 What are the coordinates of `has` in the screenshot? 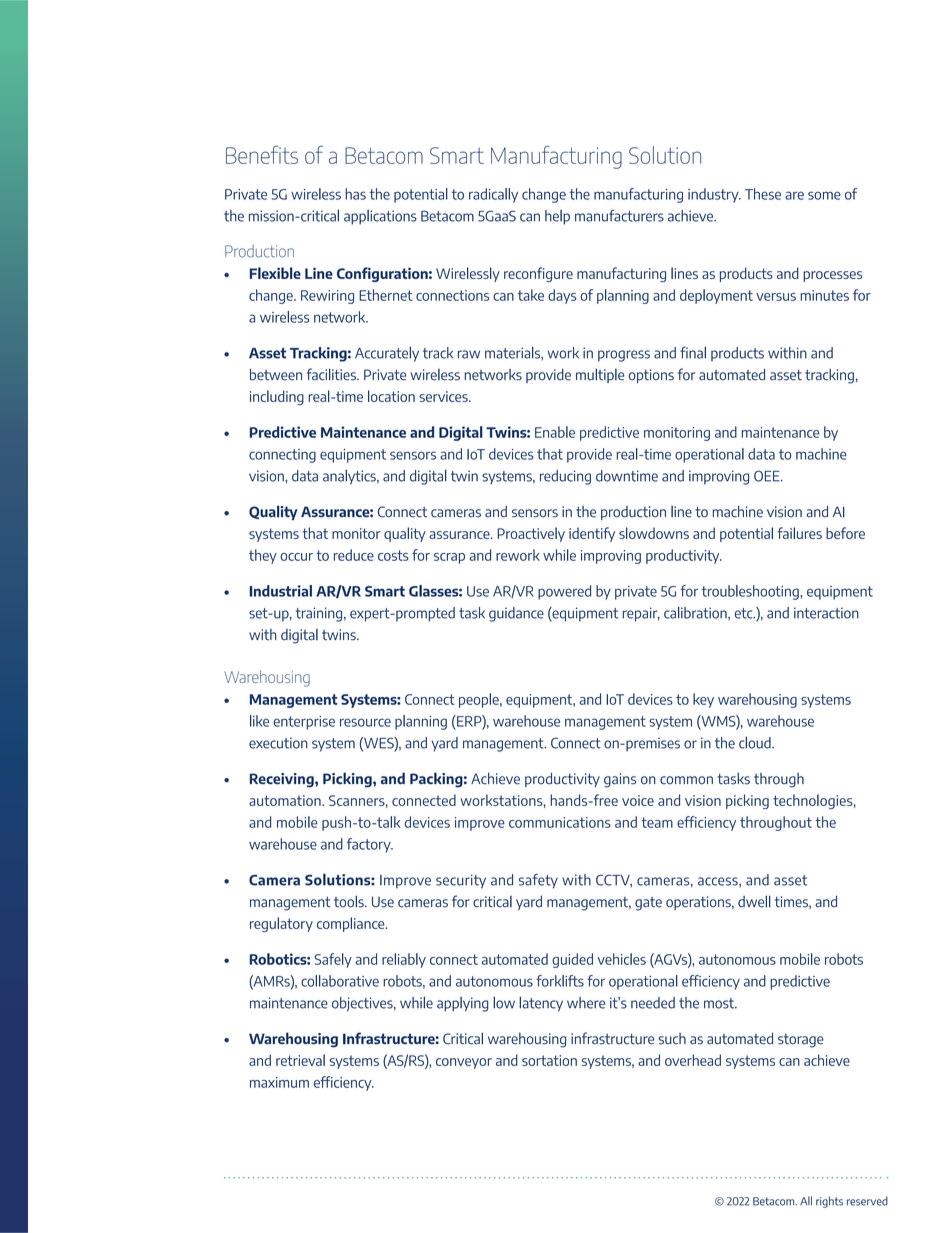 It's located at (355, 194).
